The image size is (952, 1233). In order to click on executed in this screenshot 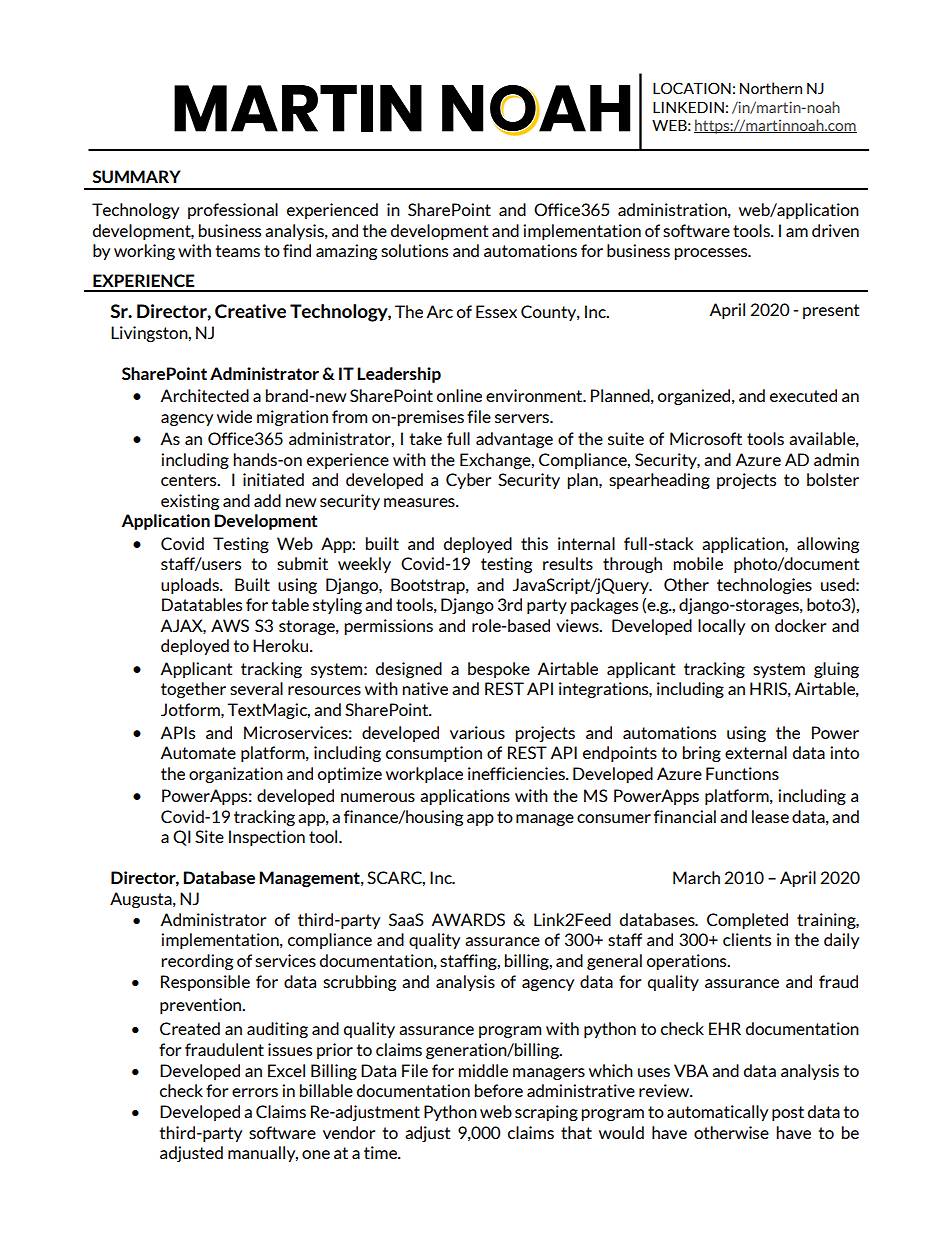, I will do `click(803, 395)`.
